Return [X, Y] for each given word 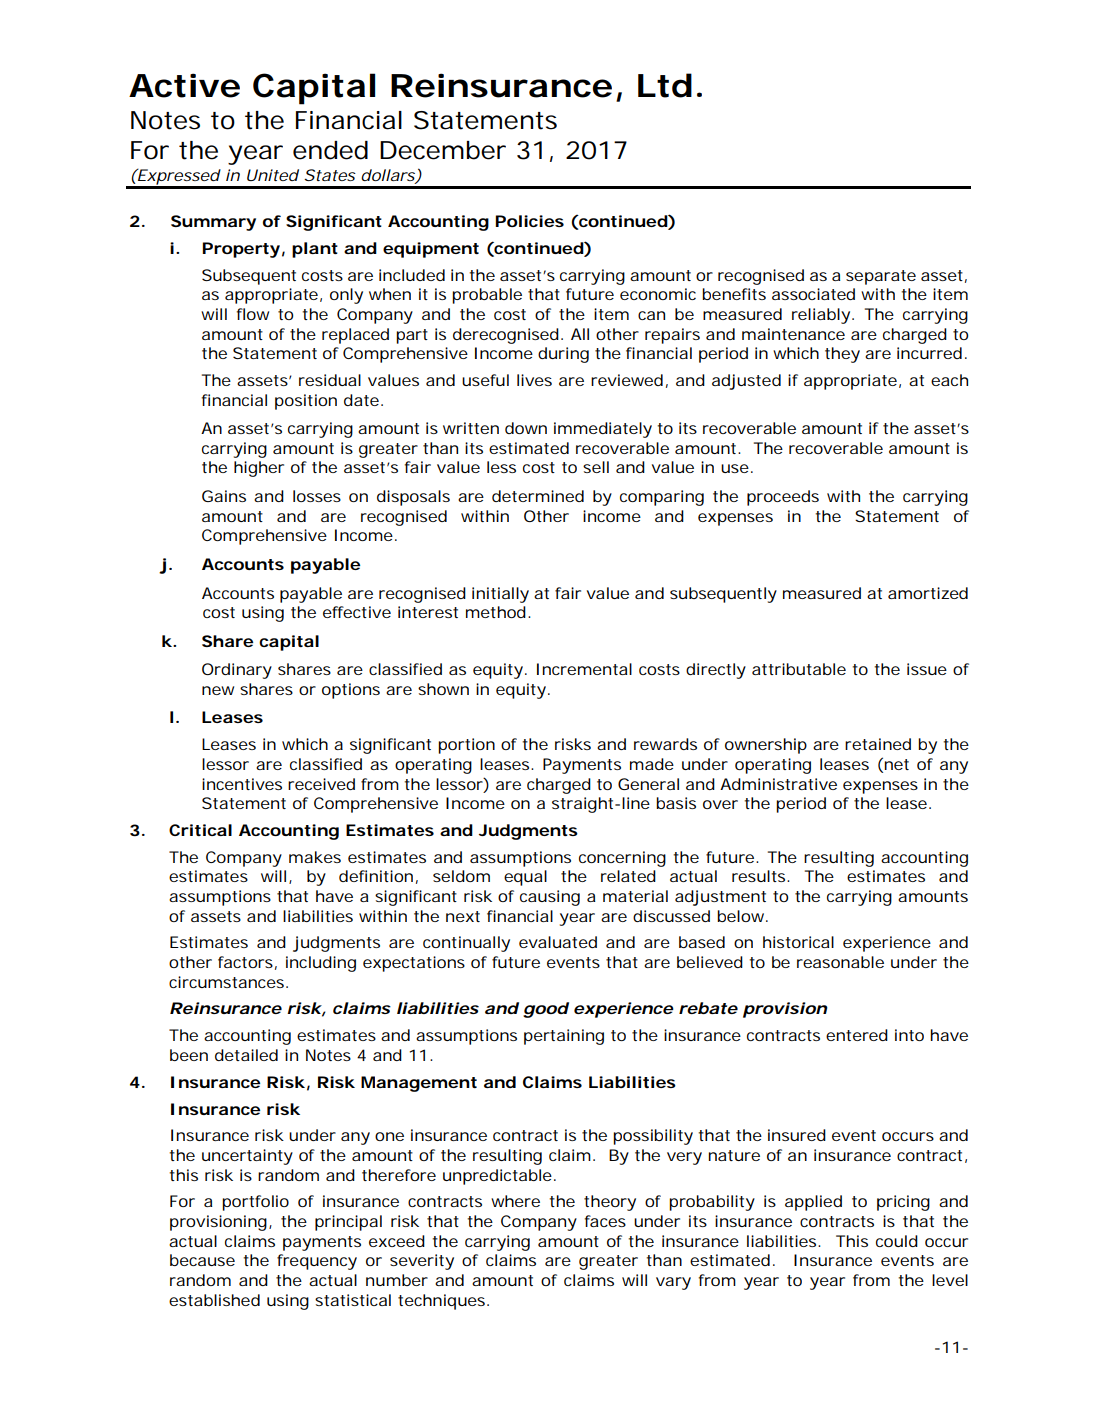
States [330, 175]
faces [605, 1221]
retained [878, 744]
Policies [529, 221]
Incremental [584, 669]
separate [881, 277]
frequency [317, 1262]
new [218, 690]
